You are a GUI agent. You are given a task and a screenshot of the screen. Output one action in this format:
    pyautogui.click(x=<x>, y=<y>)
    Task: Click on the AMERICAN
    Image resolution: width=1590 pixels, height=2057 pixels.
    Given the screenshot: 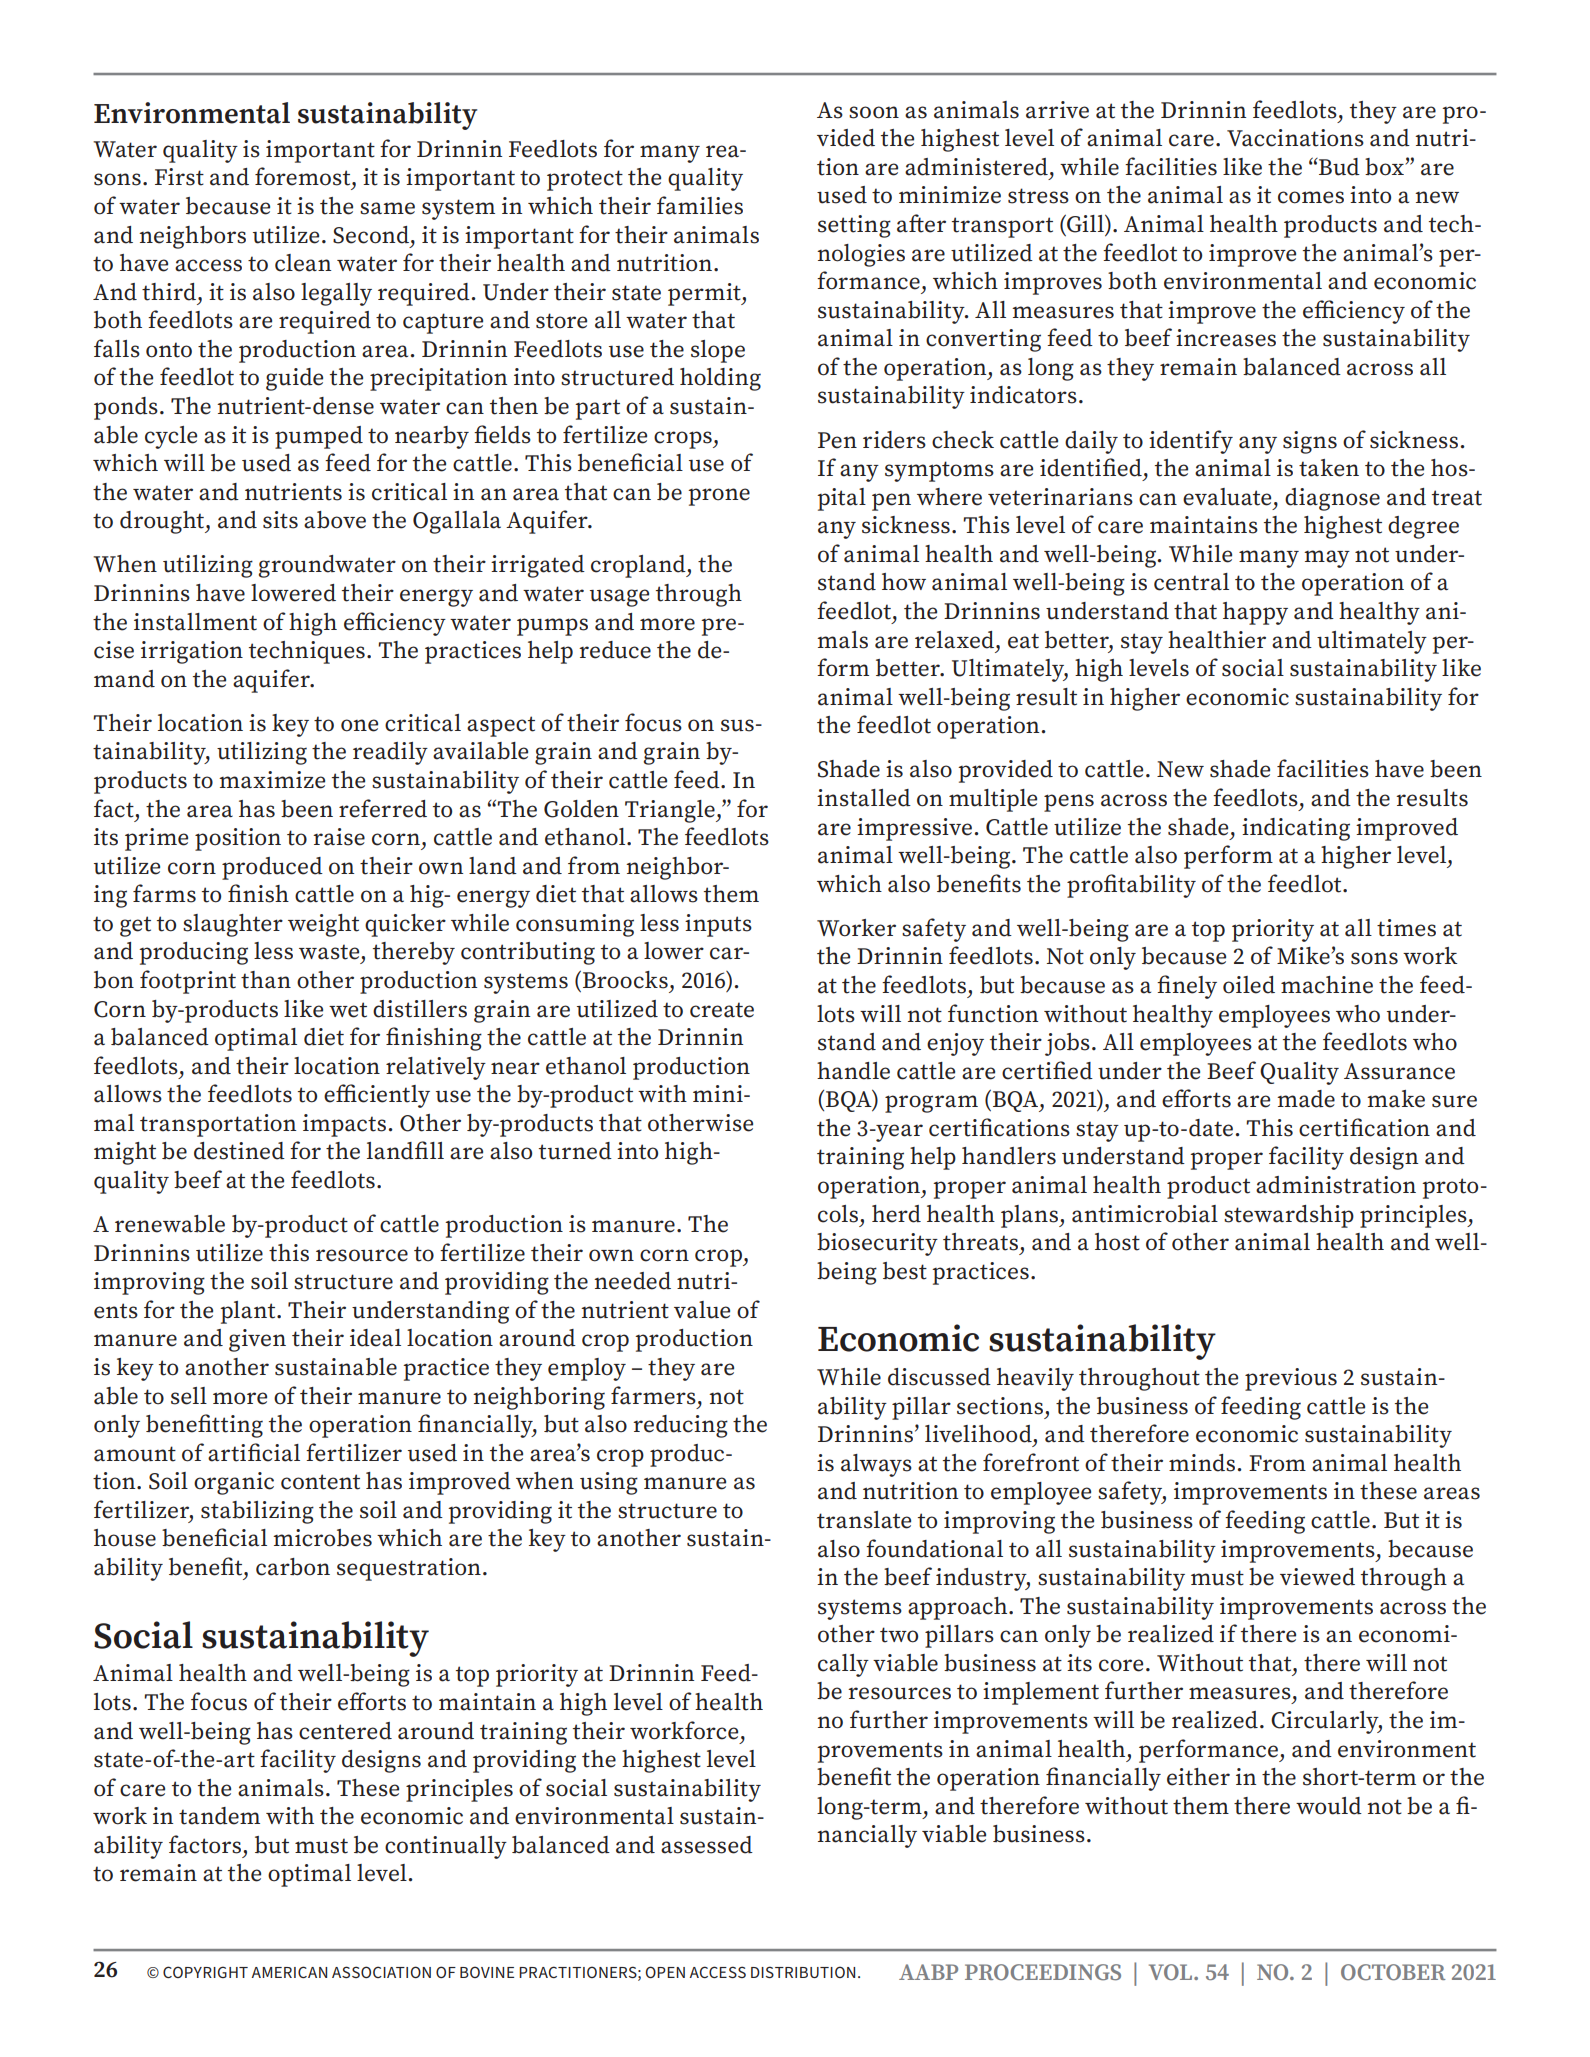 What is the action you would take?
    pyautogui.click(x=289, y=1972)
